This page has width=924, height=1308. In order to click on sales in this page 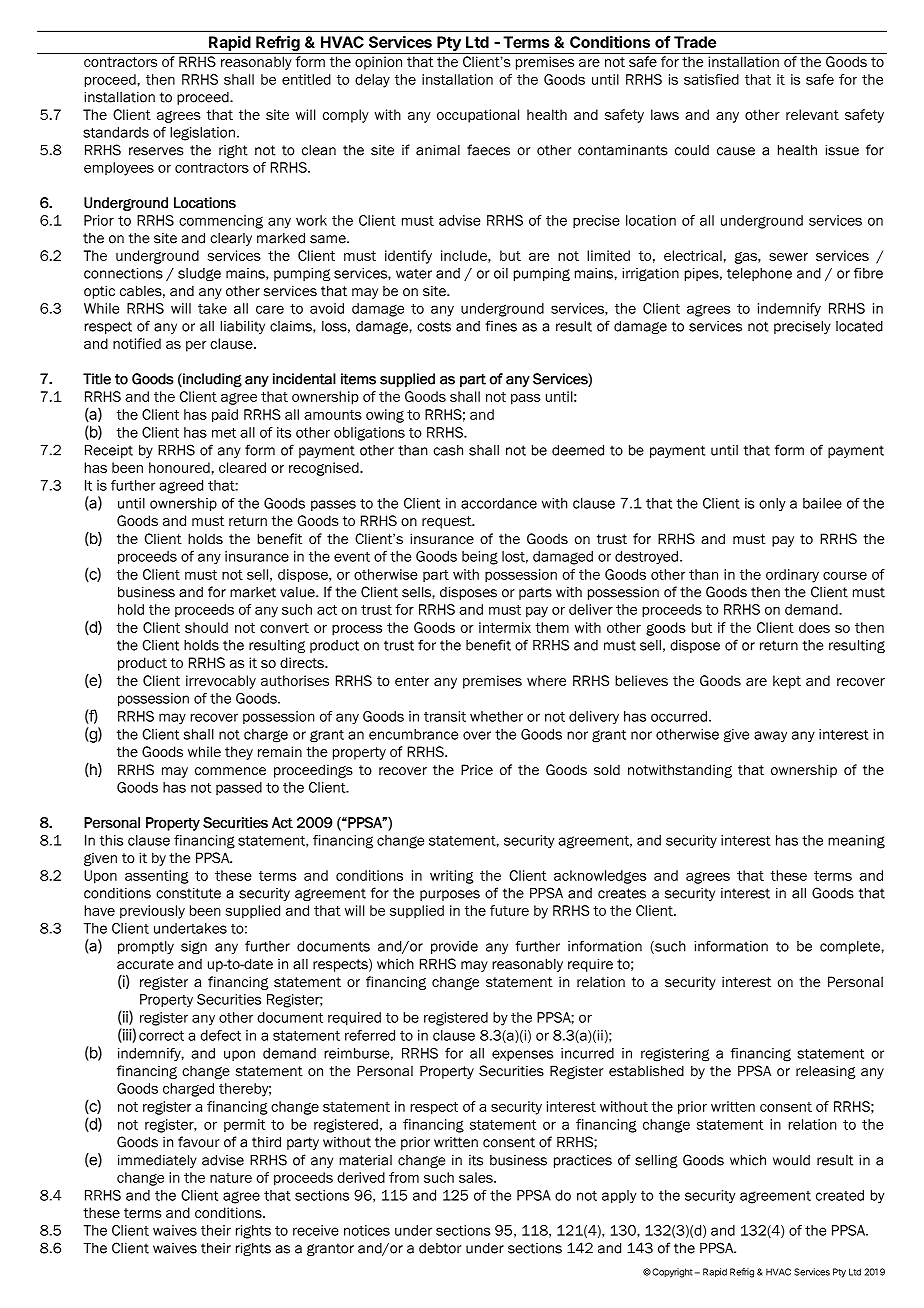, I will do `click(477, 1177)`.
